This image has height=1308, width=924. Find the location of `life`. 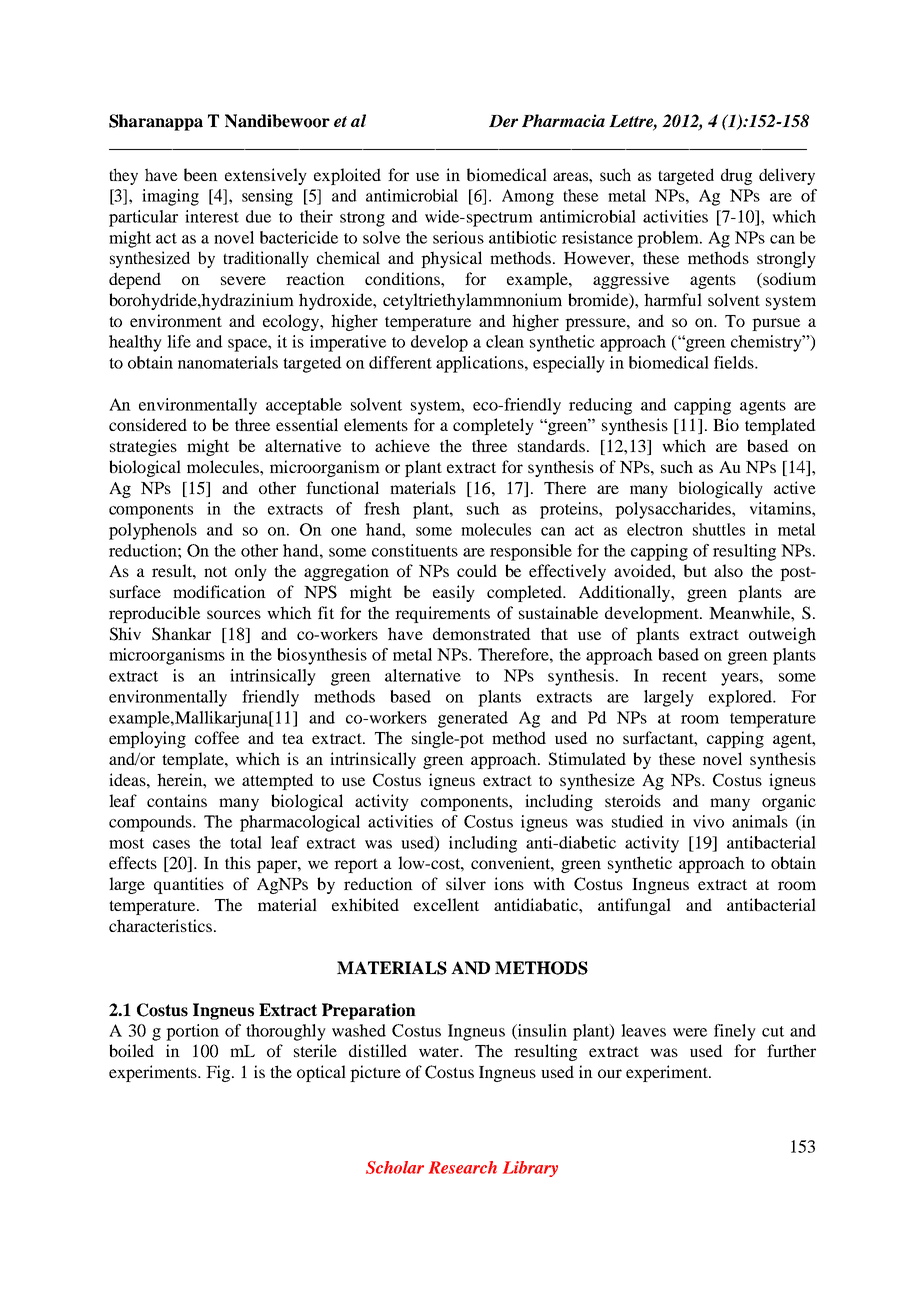

life is located at coordinates (179, 341).
